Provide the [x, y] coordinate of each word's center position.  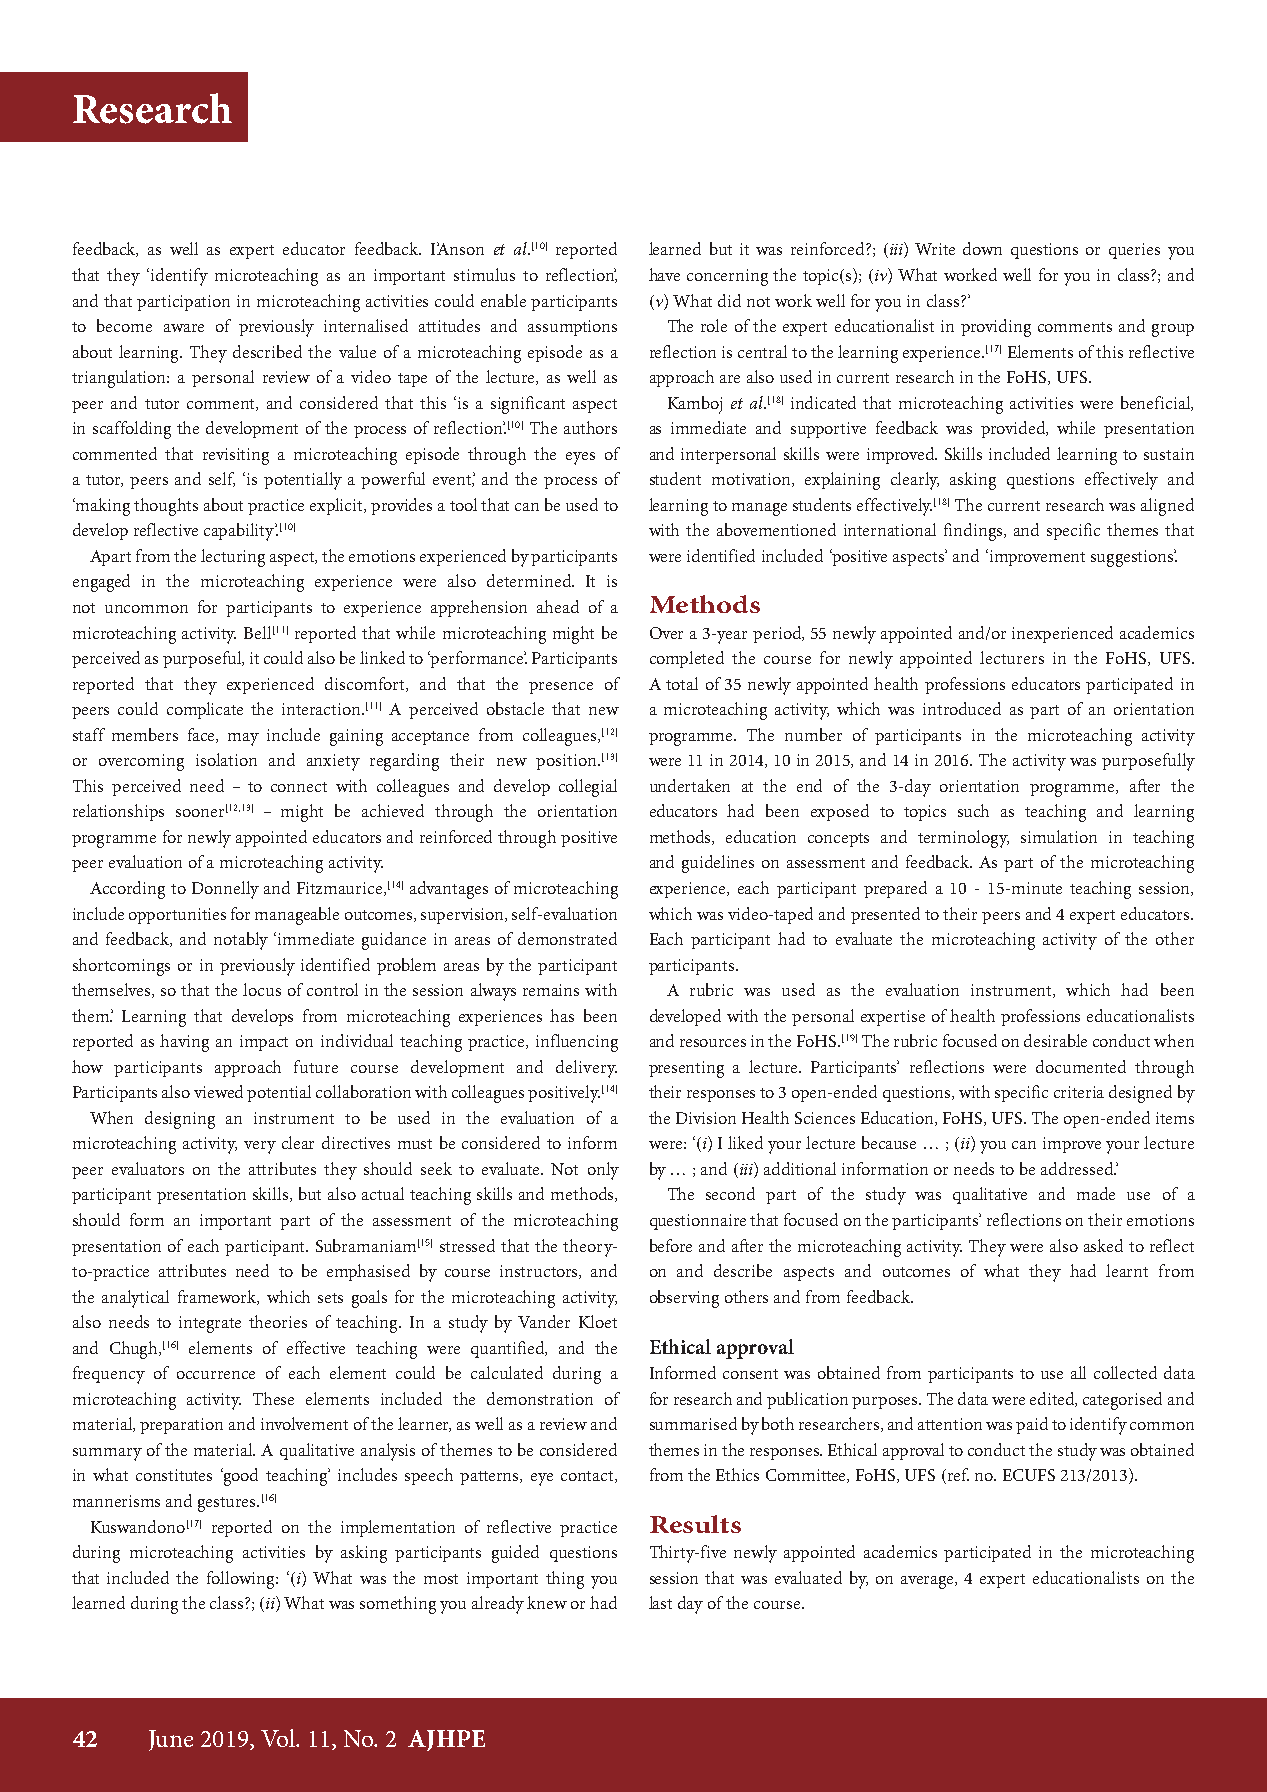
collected [1125, 1372]
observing [684, 1299]
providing [996, 328]
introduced [962, 708]
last [660, 1602]
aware [184, 328]
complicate [205, 710]
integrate [210, 1324]
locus [262, 989]
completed [687, 659]
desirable [1055, 1040]
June [171, 1740]
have [664, 274]
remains [551, 990]
